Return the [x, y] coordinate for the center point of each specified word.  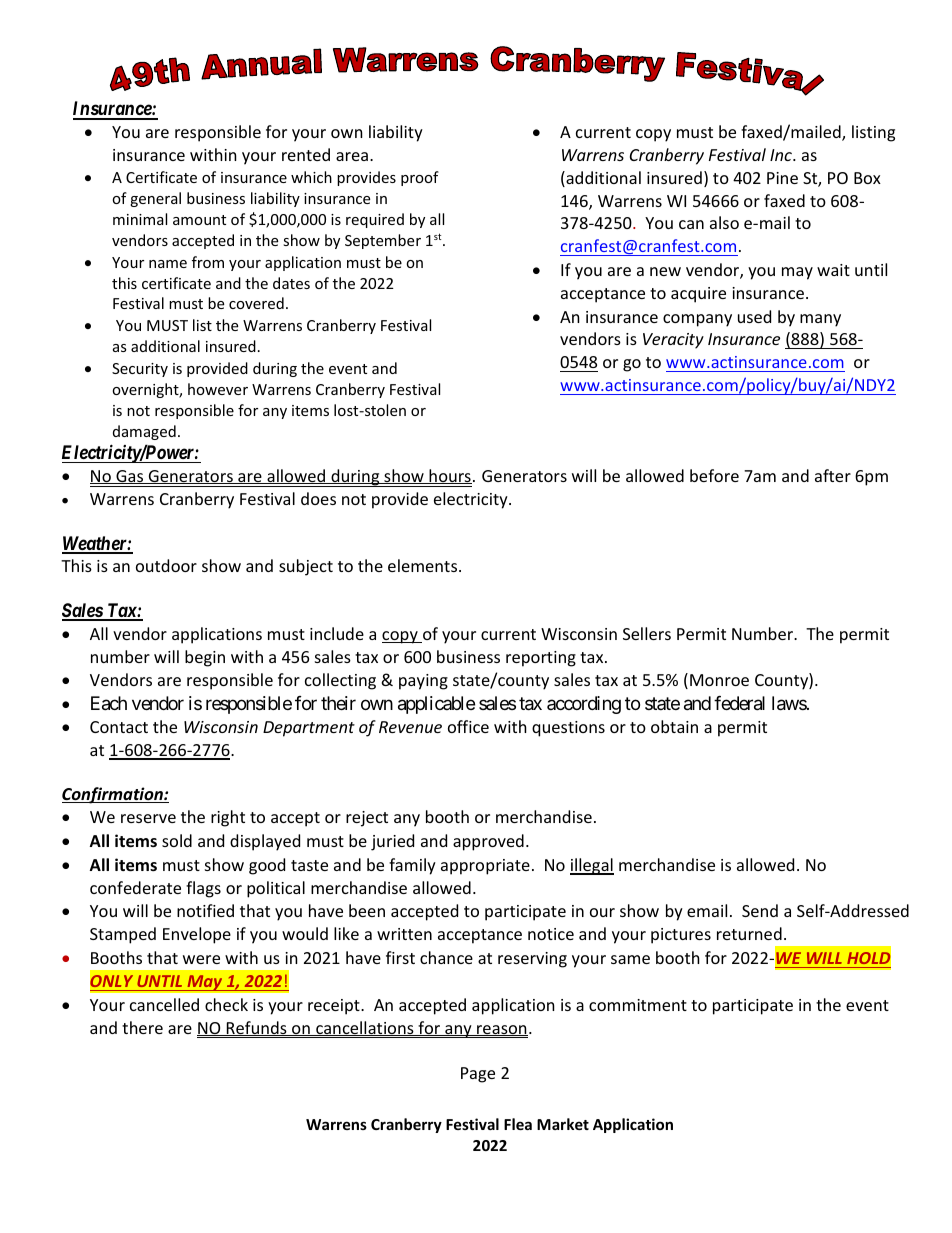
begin [205, 658]
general [155, 199]
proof [420, 178]
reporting [541, 659]
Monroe [719, 680]
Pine [782, 178]
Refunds [257, 1028]
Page [478, 1075]
